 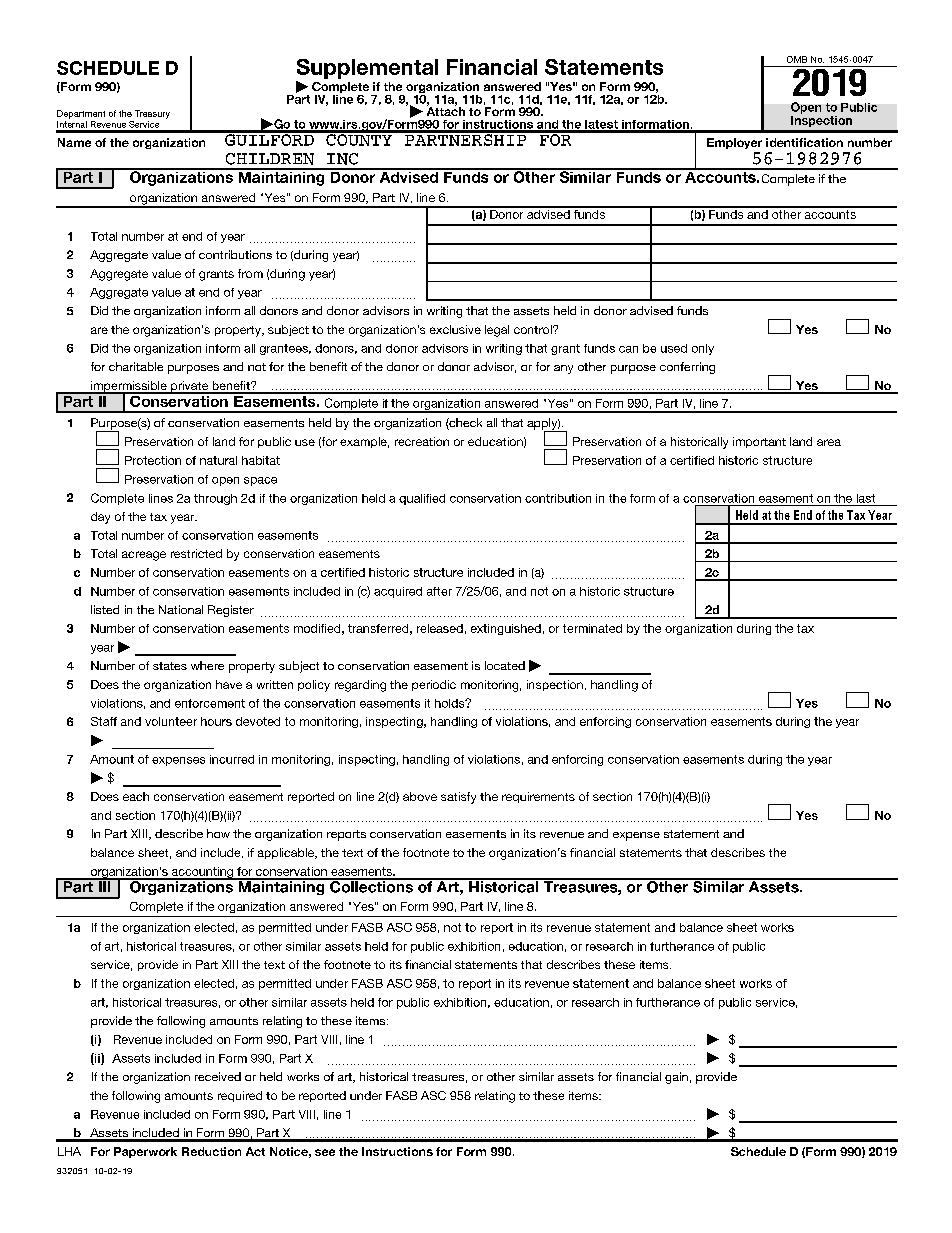 What do you see at coordinates (592, 628) in the page?
I see `terminated` at bounding box center [592, 628].
